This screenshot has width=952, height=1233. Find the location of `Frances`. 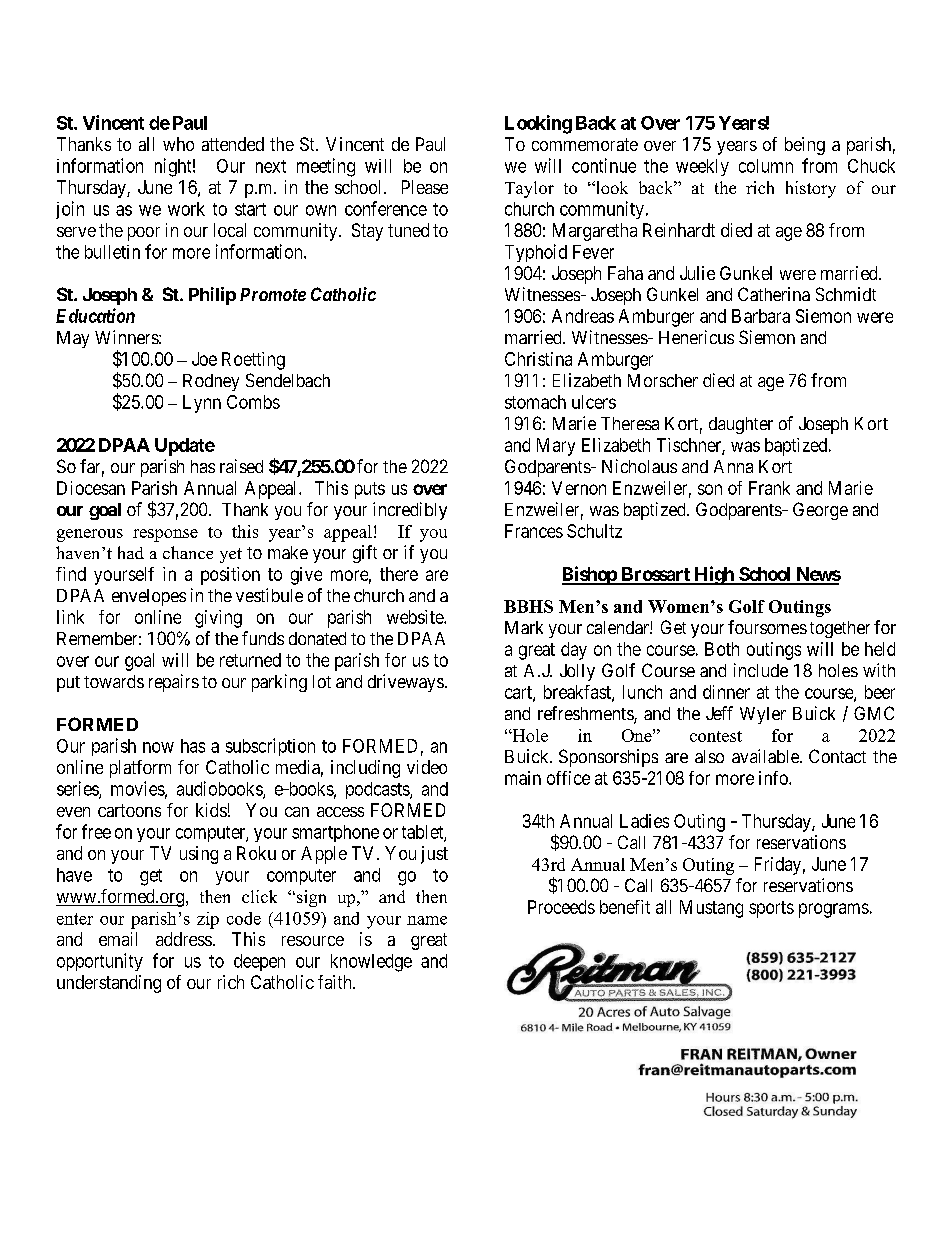

Frances is located at coordinates (534, 531).
